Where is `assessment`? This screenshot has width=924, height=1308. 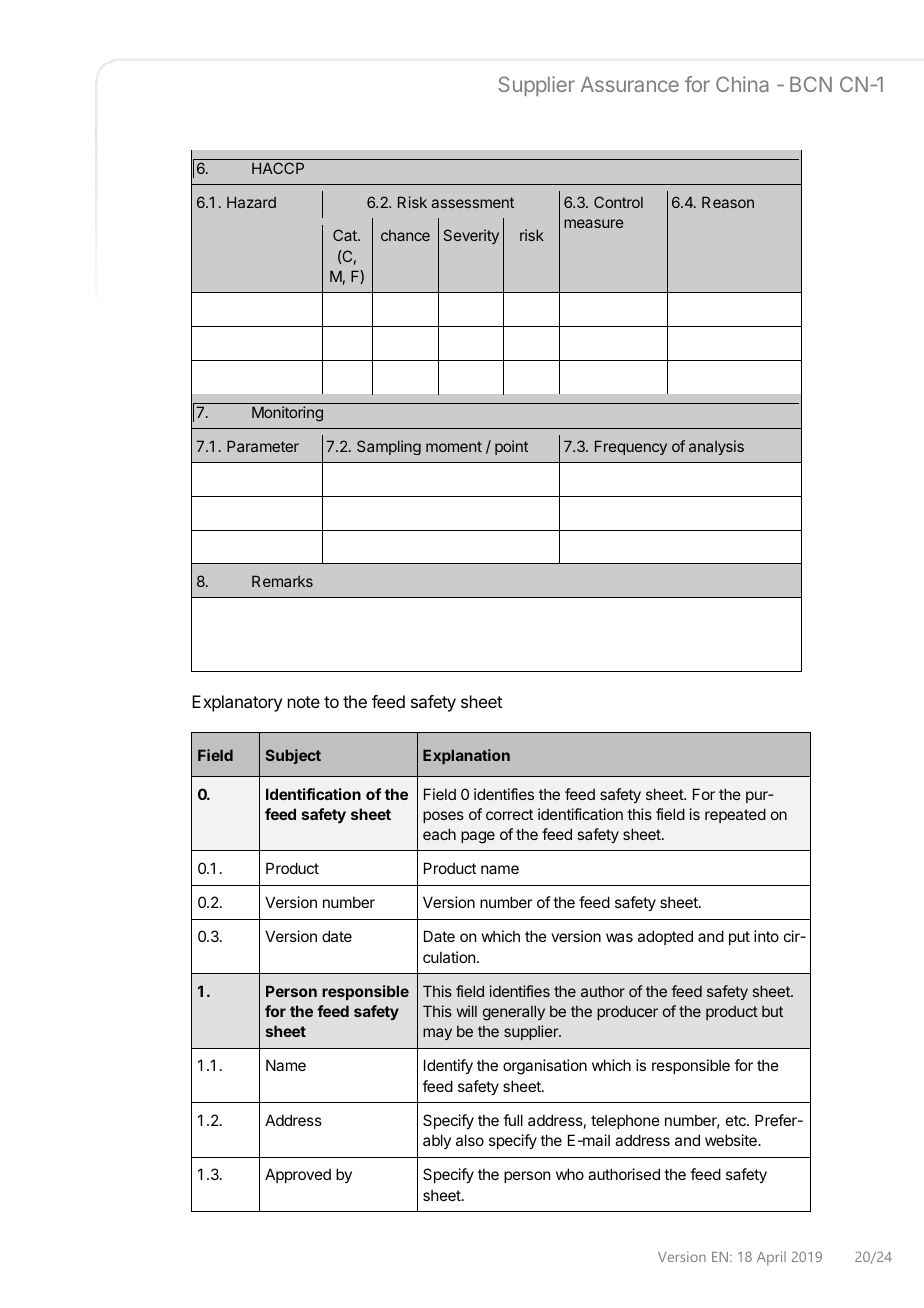 assessment is located at coordinates (472, 202).
